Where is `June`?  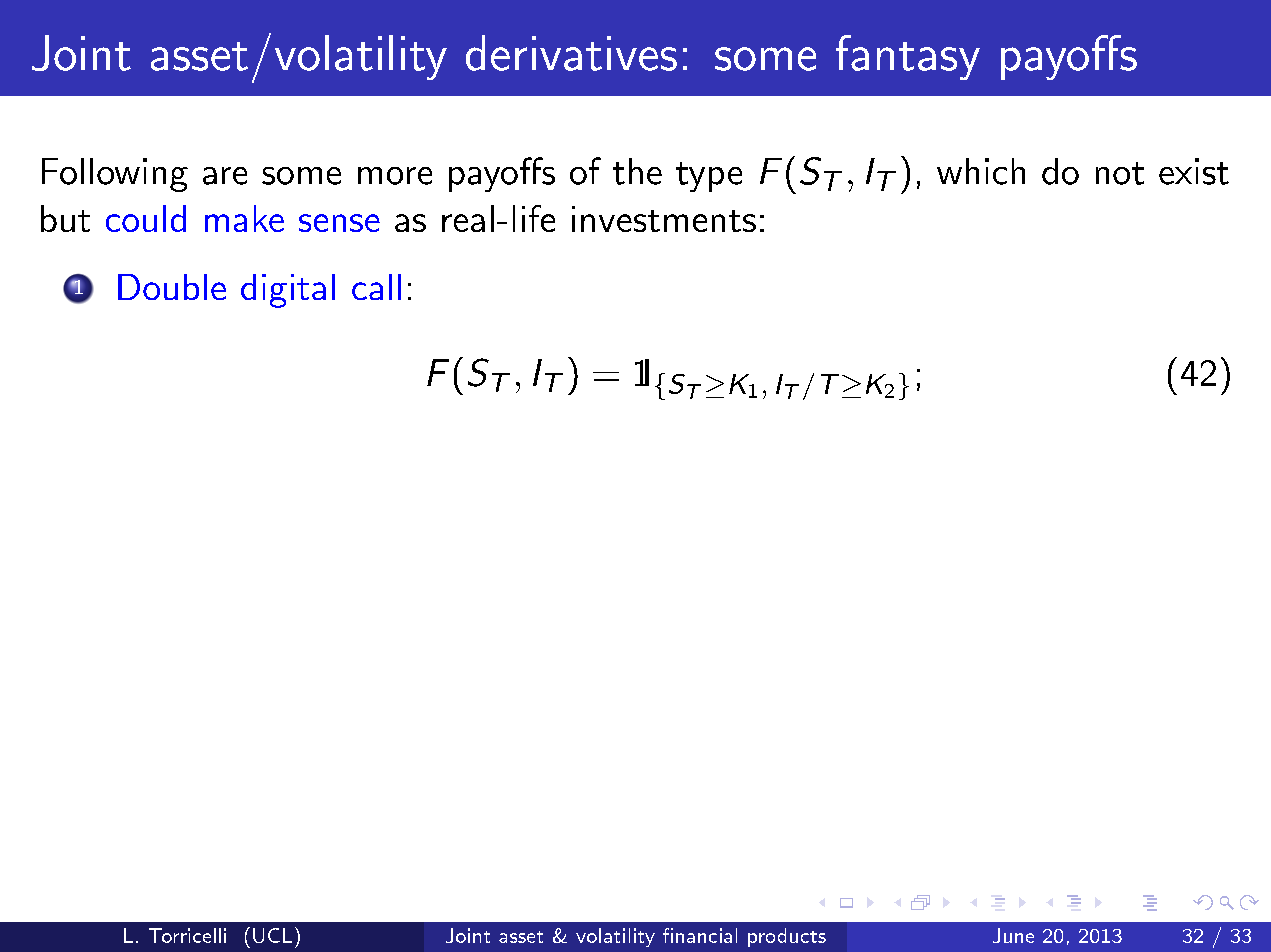 June is located at coordinates (1013, 935).
